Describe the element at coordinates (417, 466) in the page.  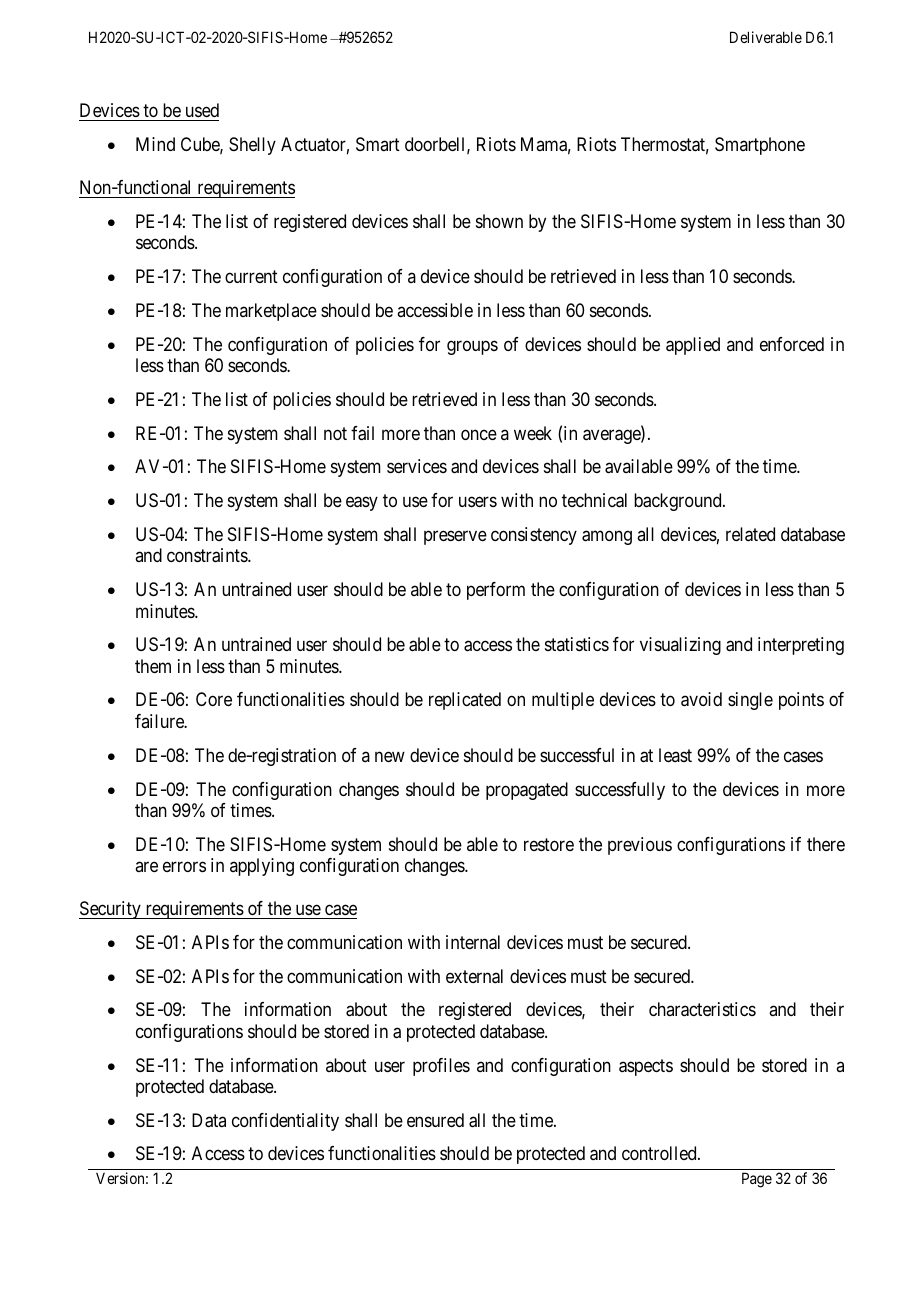
I see `services` at that location.
